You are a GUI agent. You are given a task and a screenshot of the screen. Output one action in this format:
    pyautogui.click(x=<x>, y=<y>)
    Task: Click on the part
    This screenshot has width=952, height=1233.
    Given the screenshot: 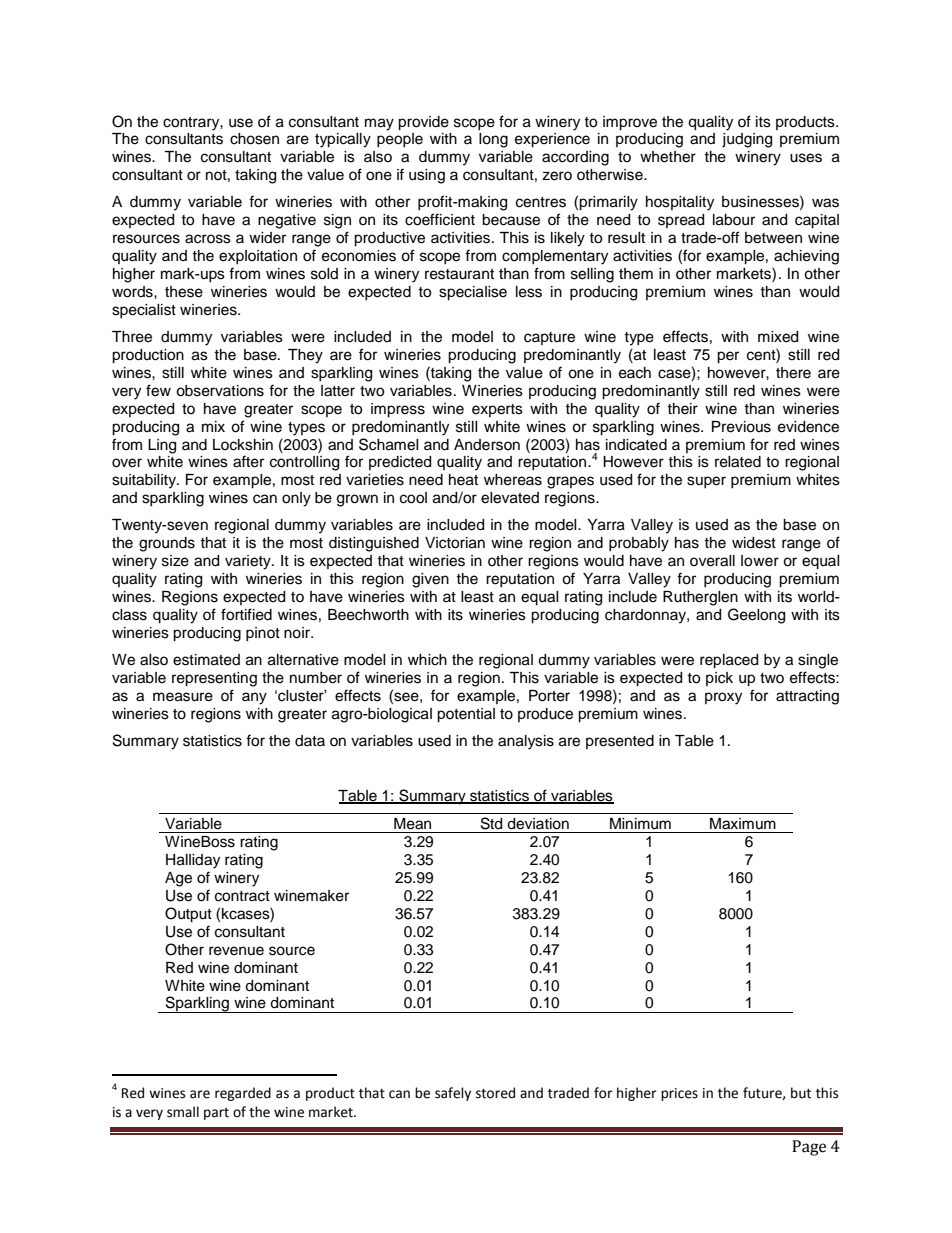 What is the action you would take?
    pyautogui.click(x=216, y=1114)
